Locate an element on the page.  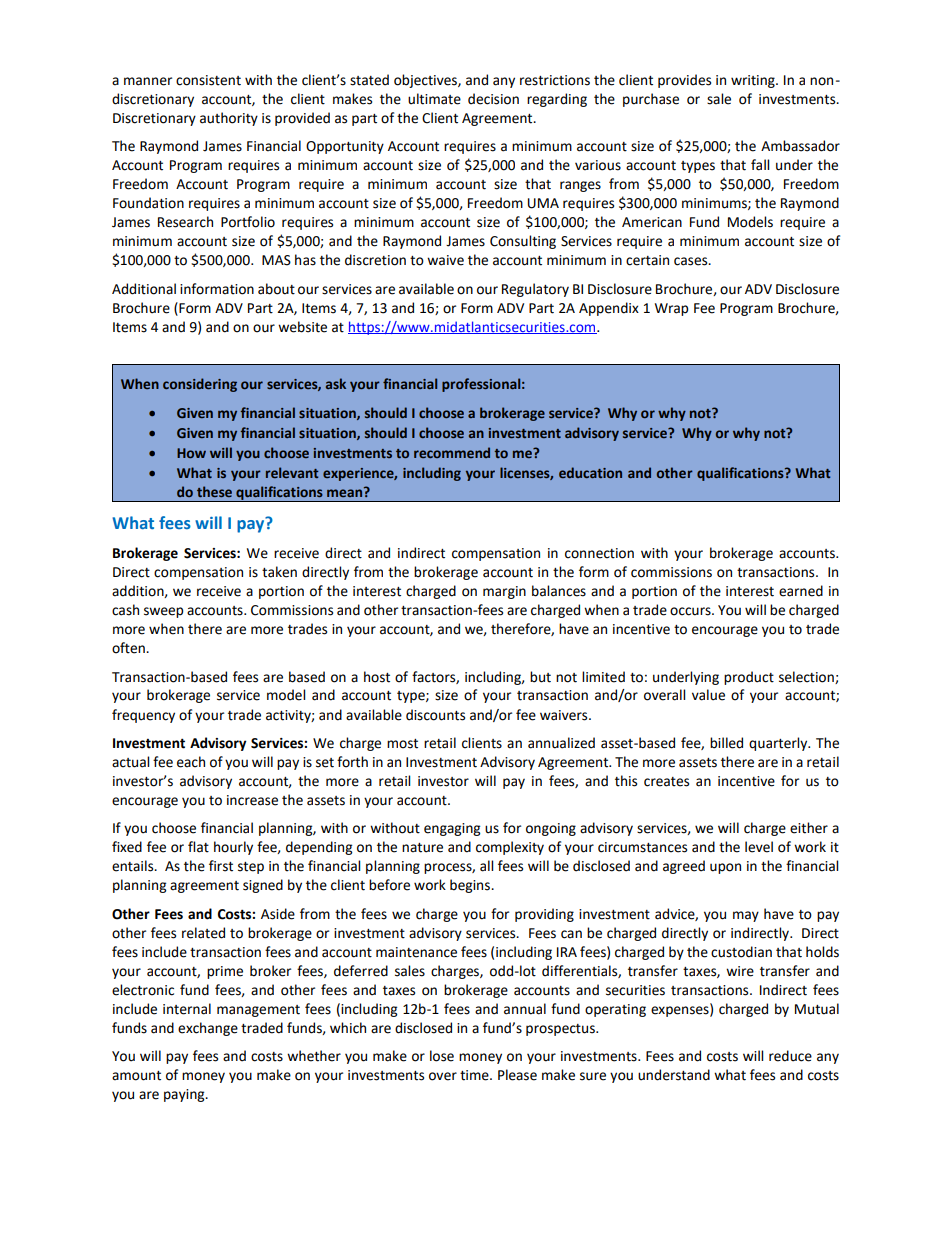
time is located at coordinates (475, 1075).
